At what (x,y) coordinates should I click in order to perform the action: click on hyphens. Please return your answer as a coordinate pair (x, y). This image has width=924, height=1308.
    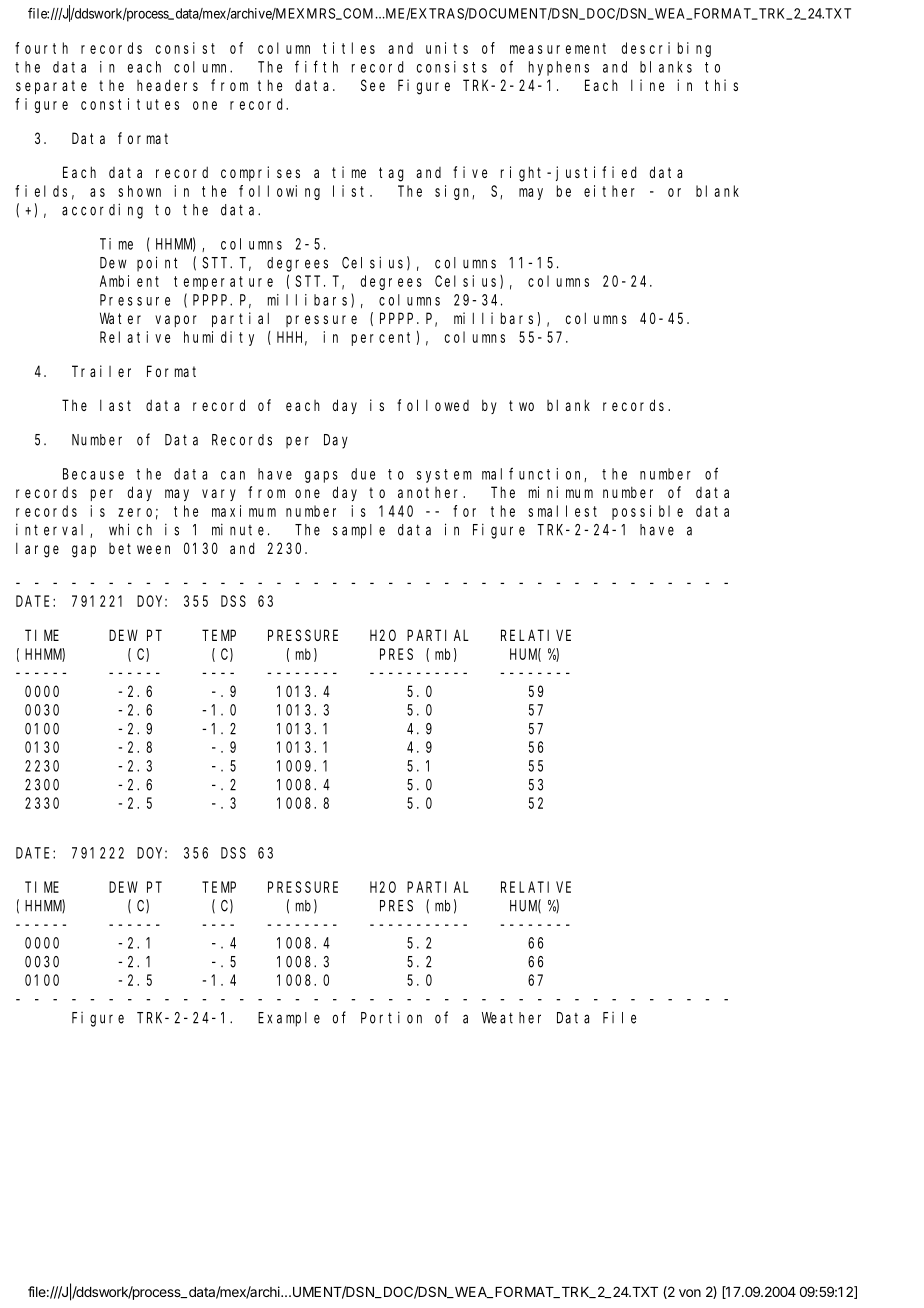
    Looking at the image, I should click on (559, 68).
